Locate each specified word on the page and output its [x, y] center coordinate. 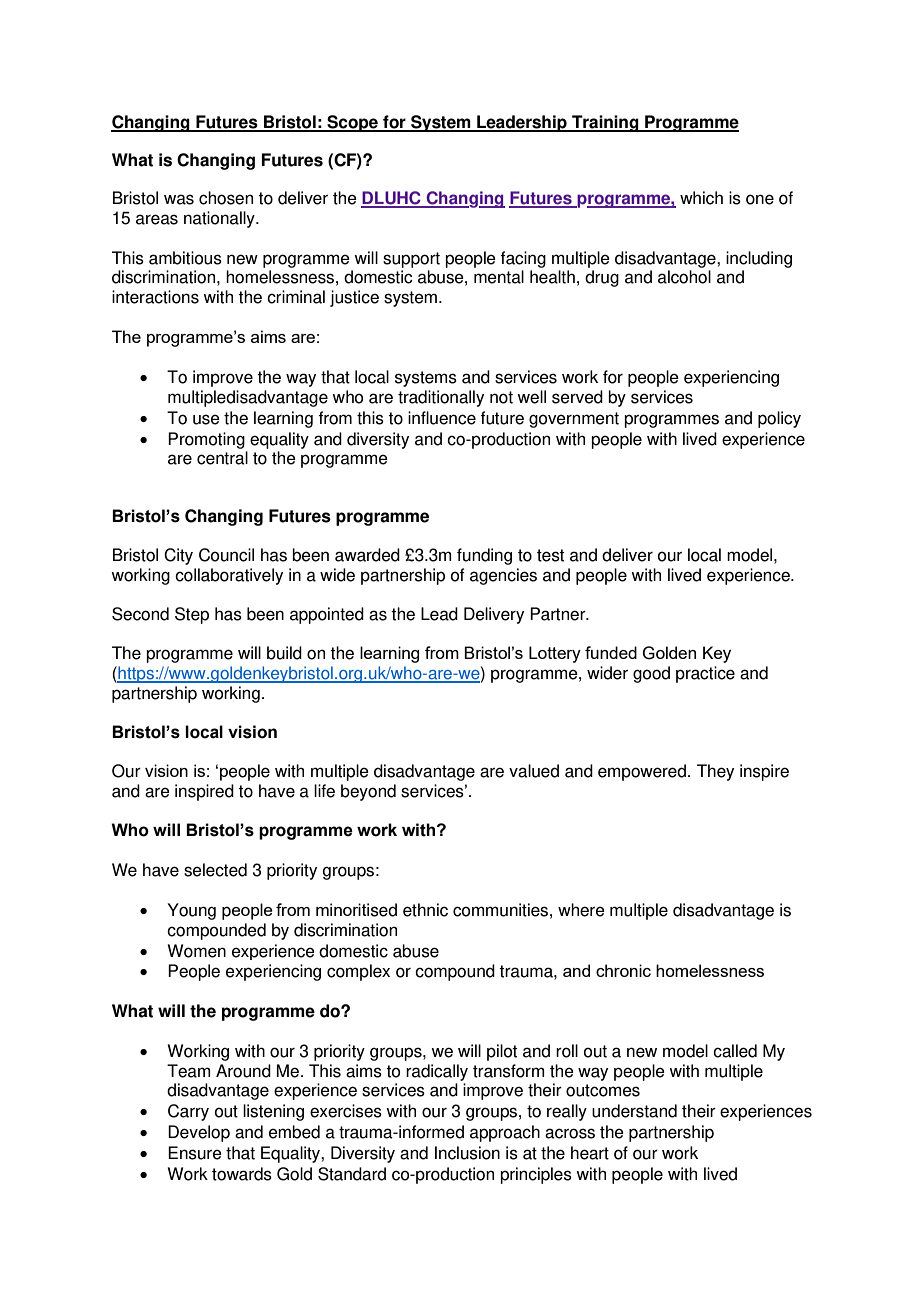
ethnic [425, 910]
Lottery [555, 654]
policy [779, 419]
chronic [623, 970]
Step [192, 615]
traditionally [441, 398]
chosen [226, 198]
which [701, 198]
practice [705, 674]
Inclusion [467, 1153]
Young [192, 911]
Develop [199, 1133]
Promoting [206, 440]
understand [634, 1111]
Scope [352, 123]
